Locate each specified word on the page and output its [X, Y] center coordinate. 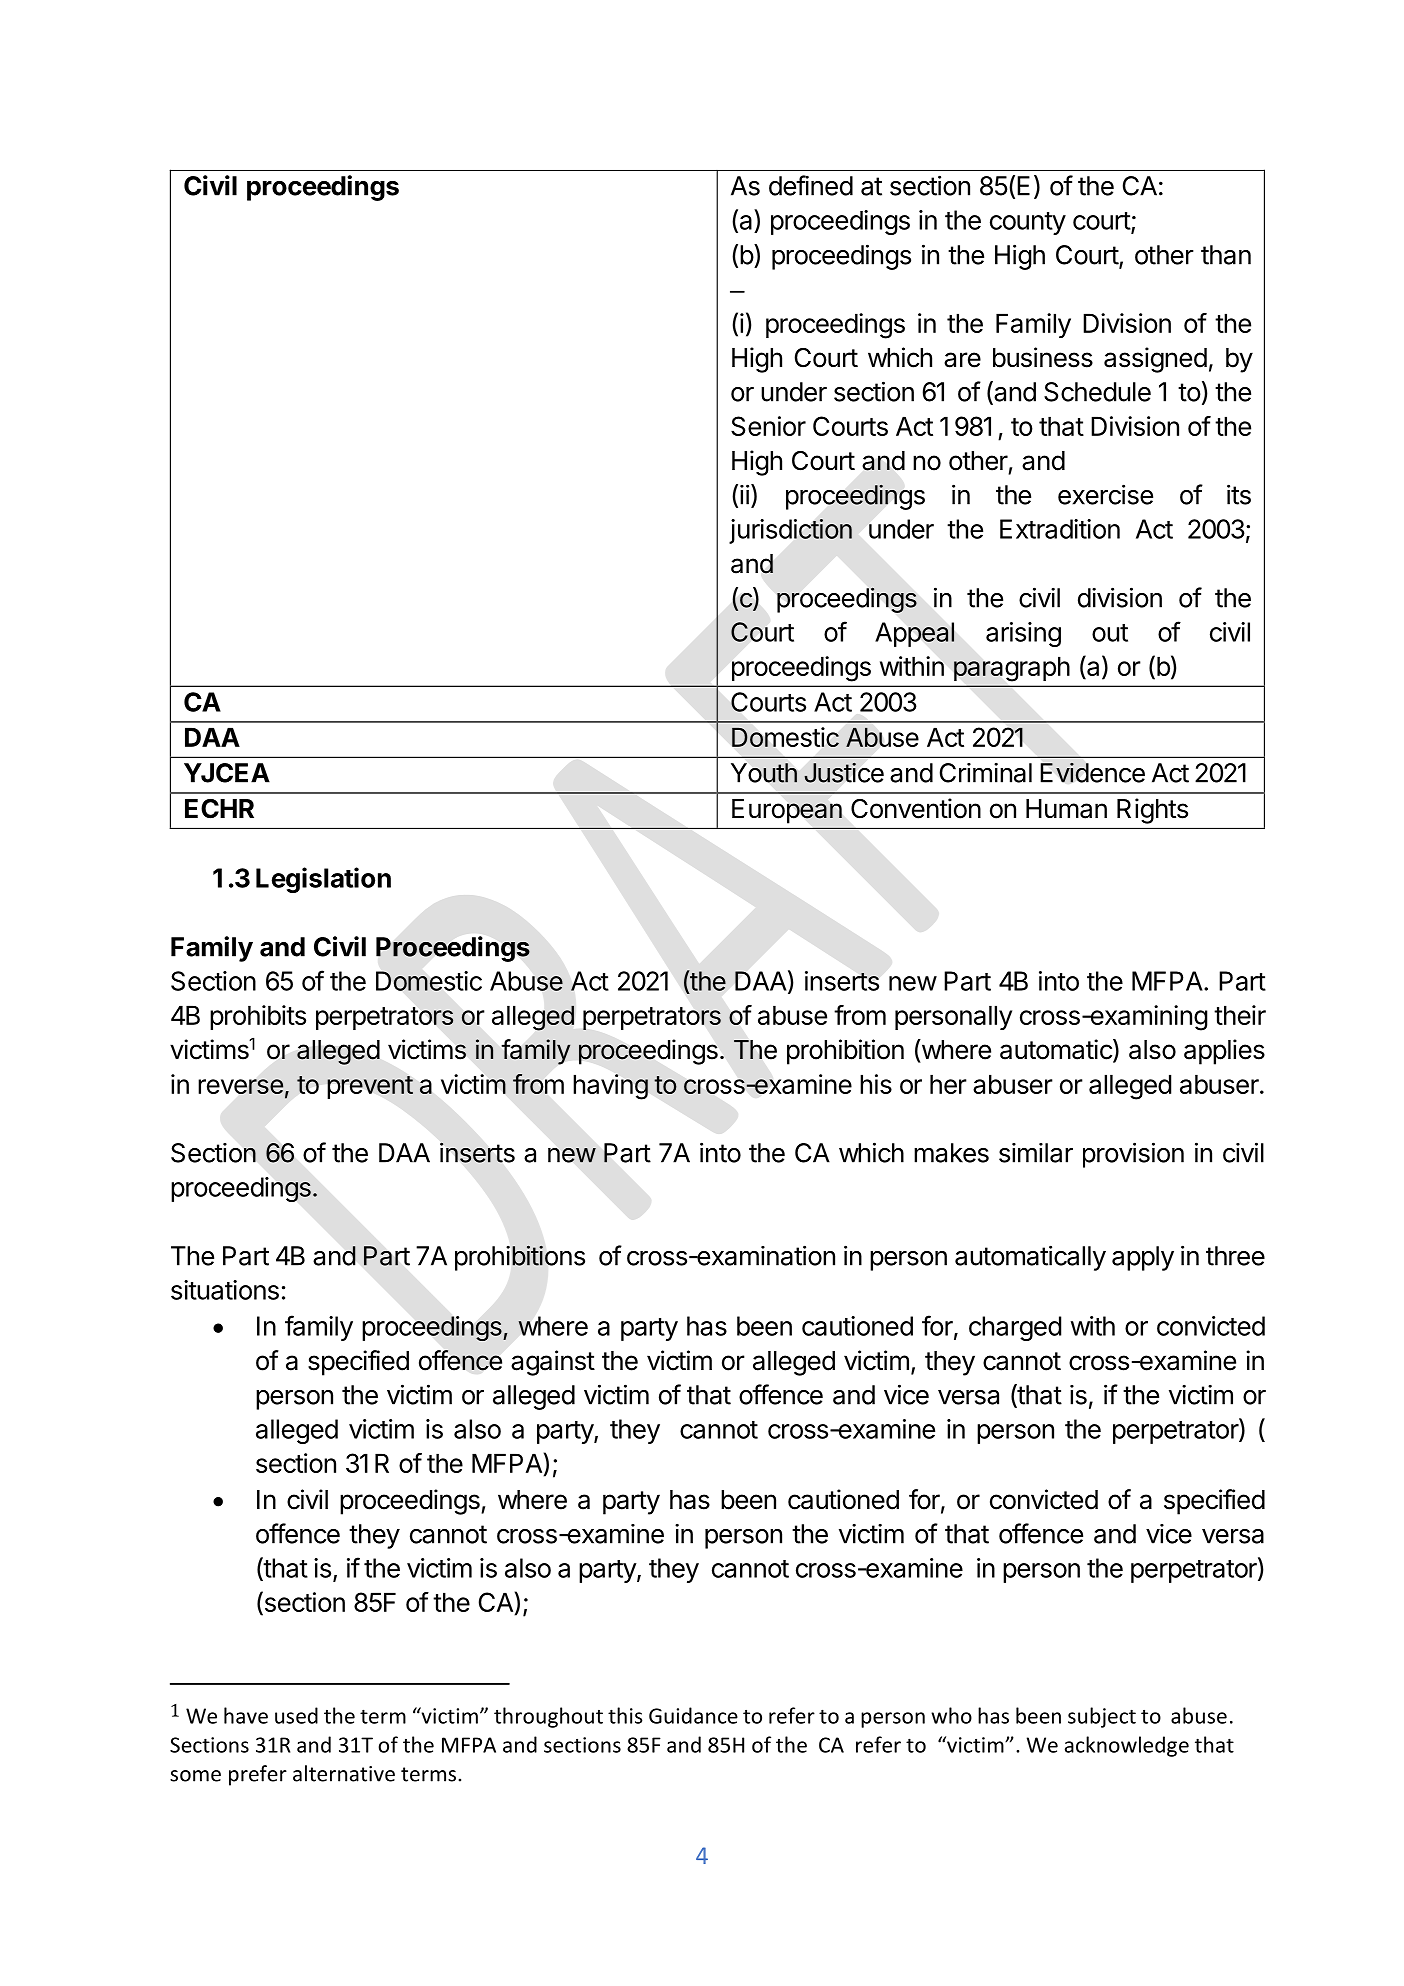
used [296, 1715]
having [610, 1087]
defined [811, 185]
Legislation [323, 880]
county [1028, 223]
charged [1015, 1328]
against [553, 1363]
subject [1102, 1717]
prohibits [258, 1017]
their [1240, 1015]
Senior [768, 426]
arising [1023, 634]
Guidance [693, 1715]
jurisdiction [790, 531]
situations [225, 1290]
